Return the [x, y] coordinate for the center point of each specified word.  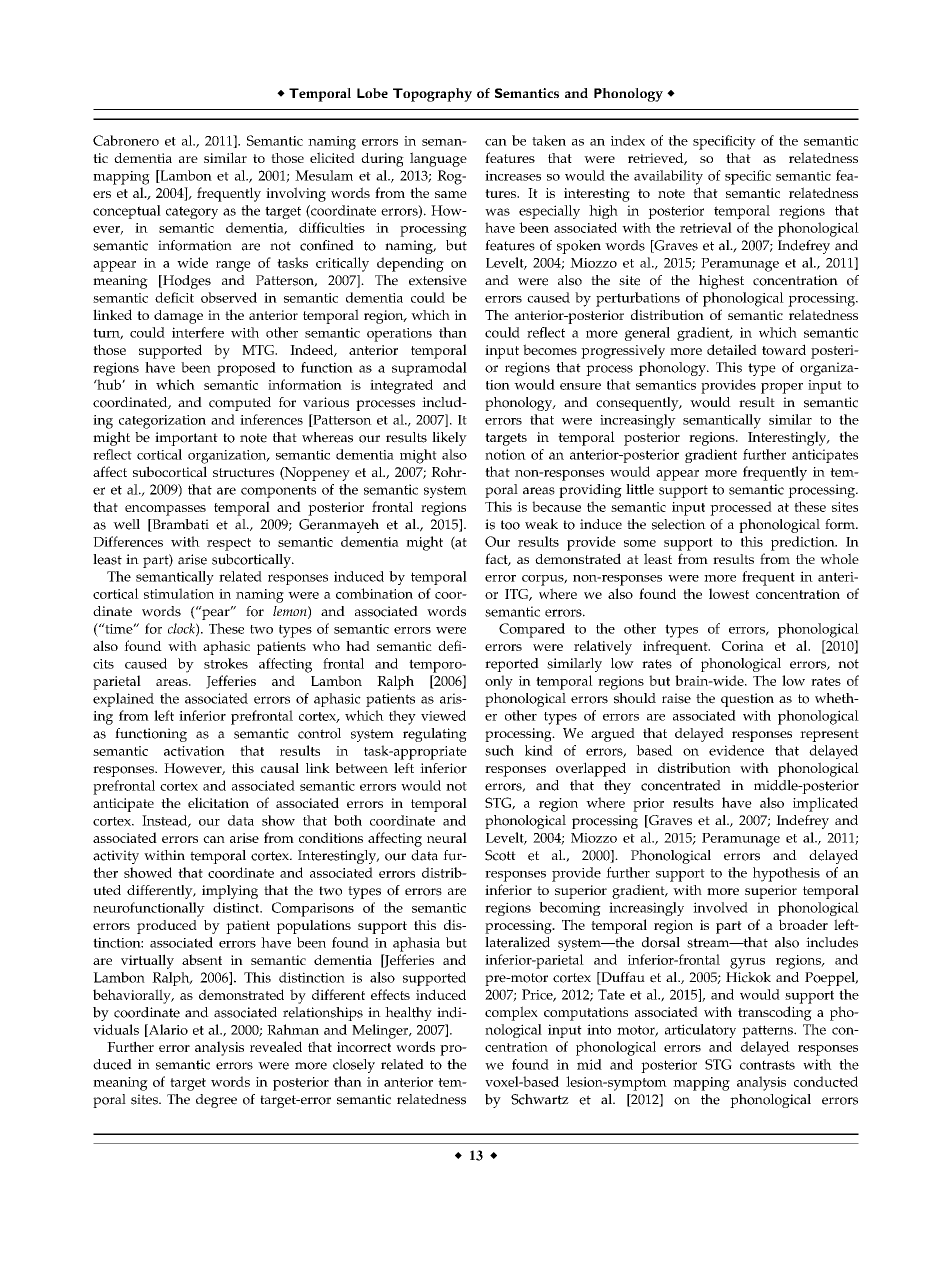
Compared [532, 630]
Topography [432, 95]
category [192, 212]
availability [668, 177]
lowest [729, 593]
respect [229, 544]
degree [216, 1101]
